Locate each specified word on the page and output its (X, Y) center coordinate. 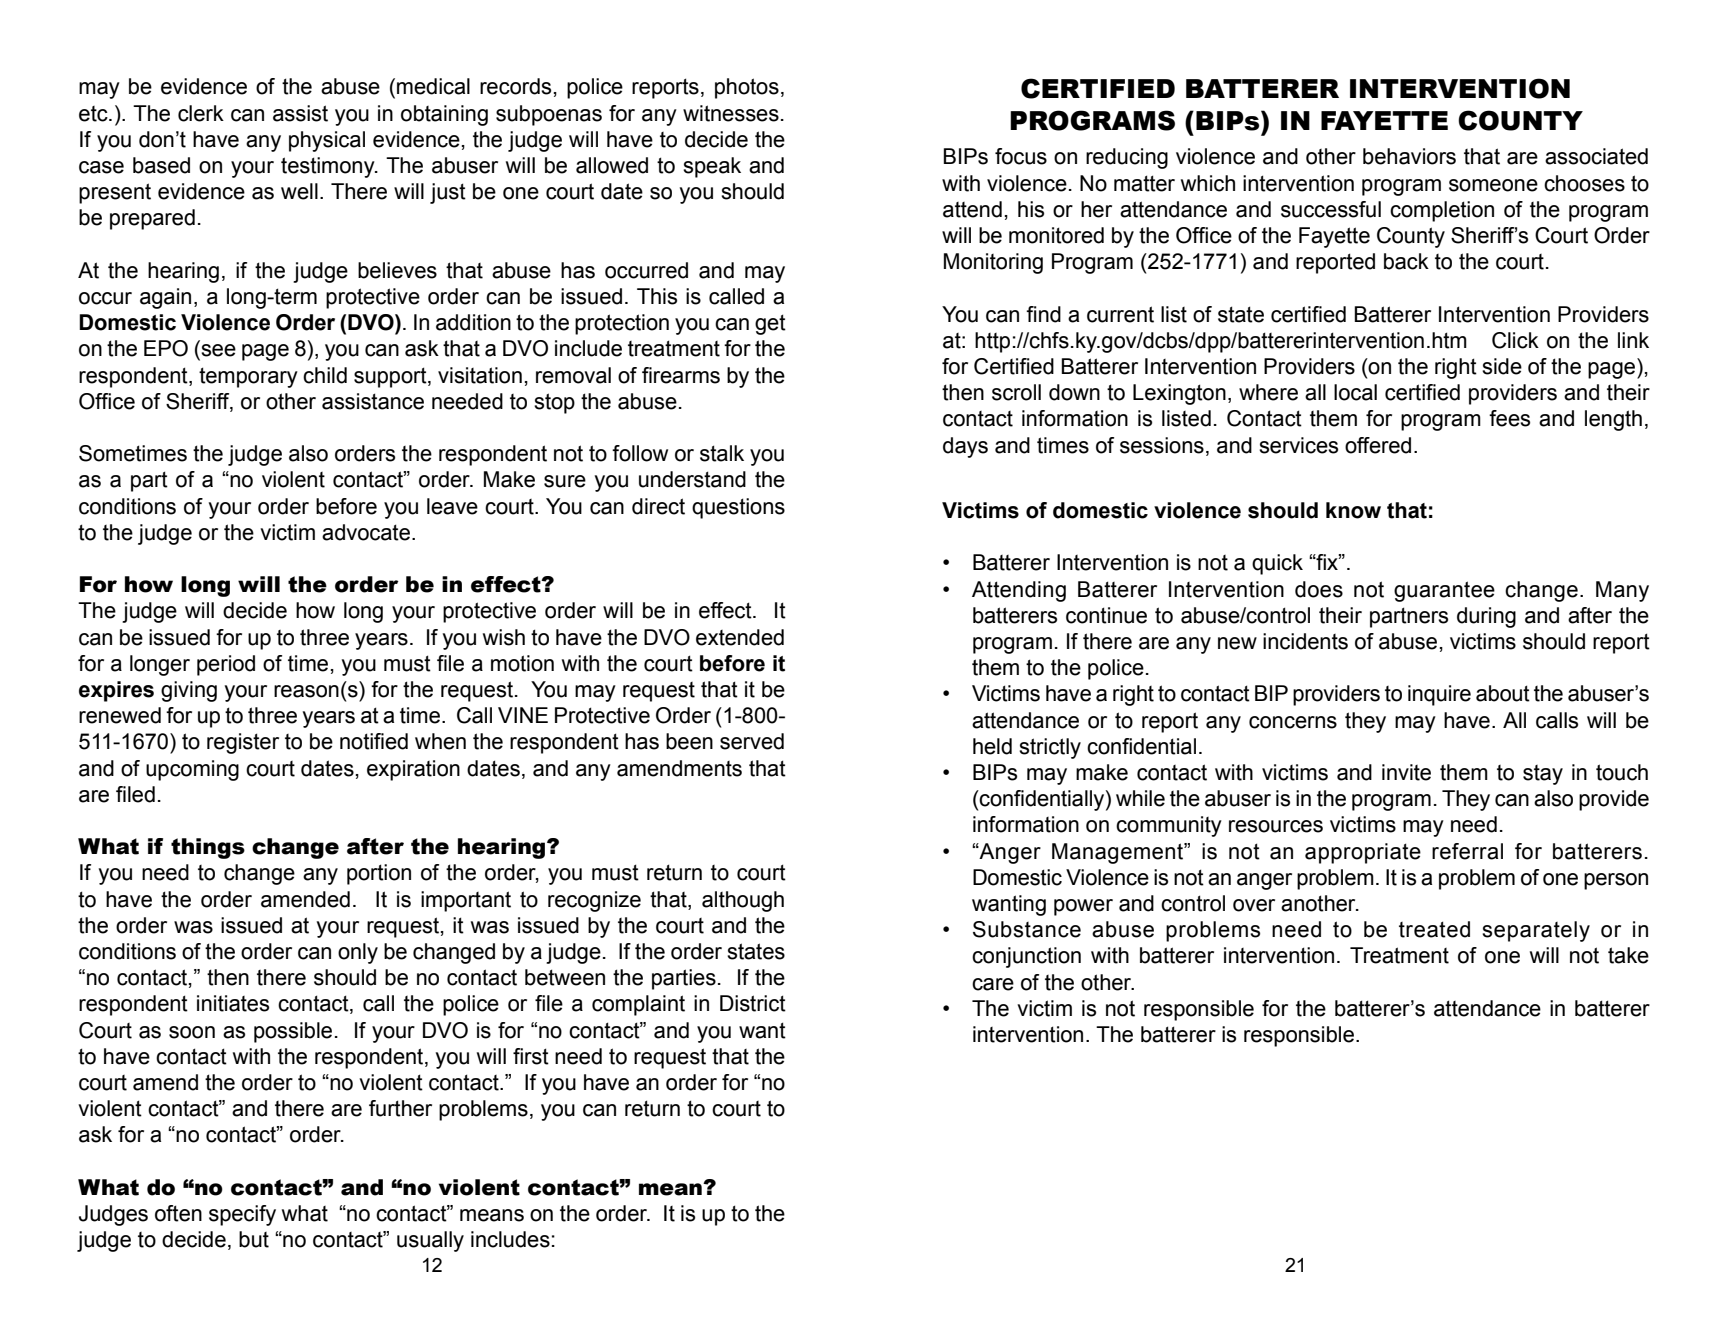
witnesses (731, 113)
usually (430, 1241)
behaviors (1409, 156)
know (1353, 510)
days (965, 447)
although (743, 901)
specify (242, 1215)
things (208, 848)
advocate (366, 532)
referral (1467, 851)
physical (327, 141)
